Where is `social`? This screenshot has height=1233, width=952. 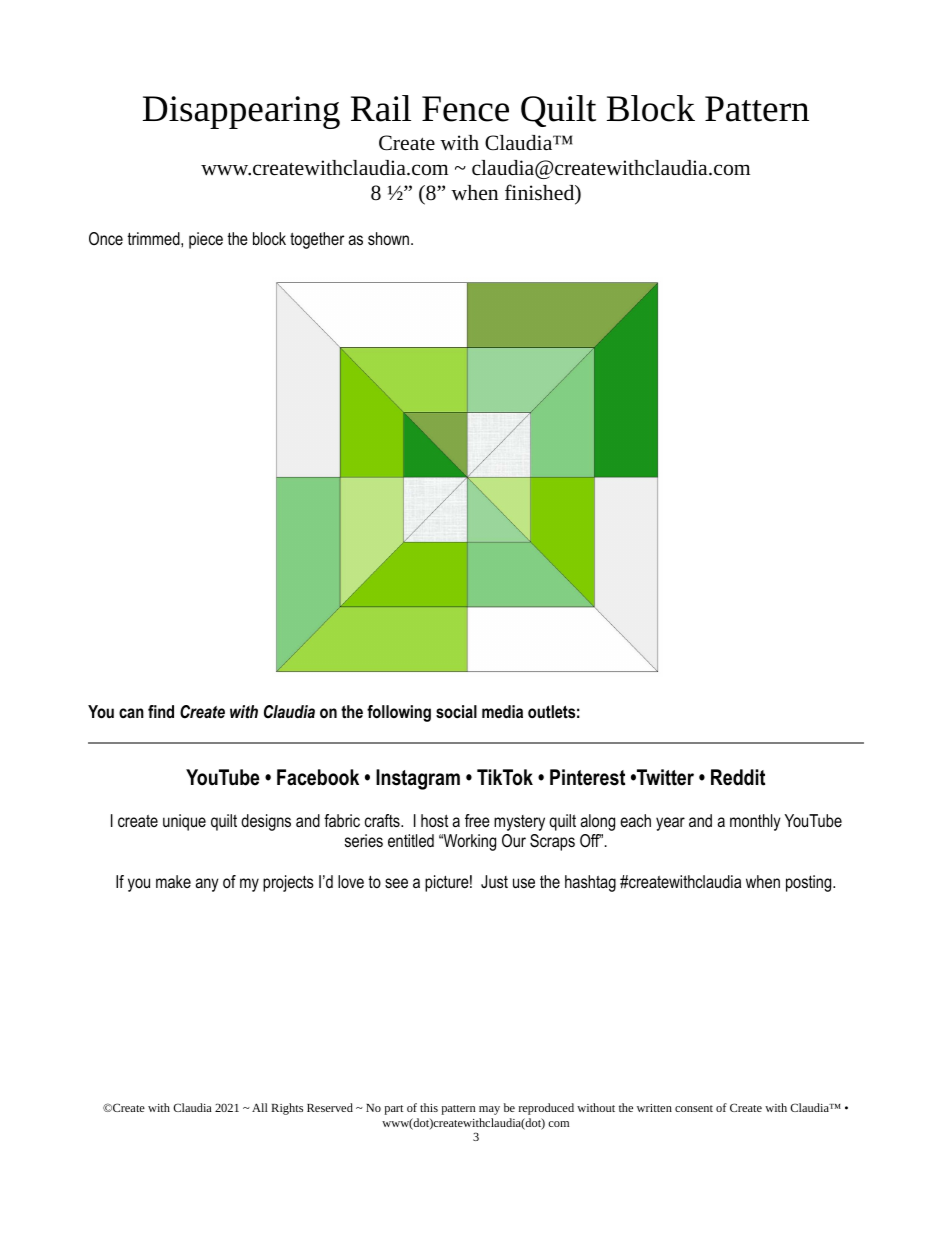
social is located at coordinates (456, 711).
